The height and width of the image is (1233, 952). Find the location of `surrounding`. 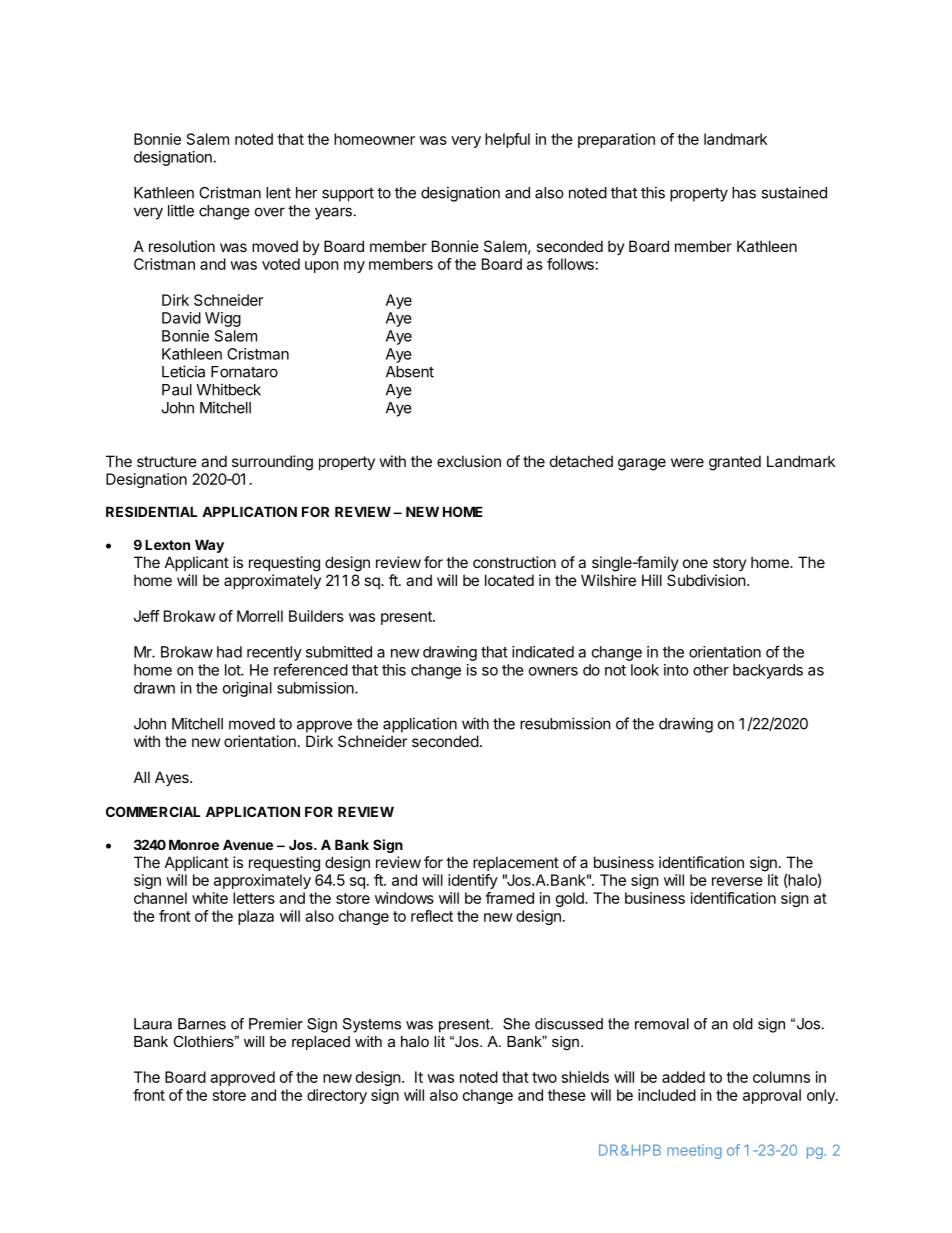

surrounding is located at coordinates (272, 463).
